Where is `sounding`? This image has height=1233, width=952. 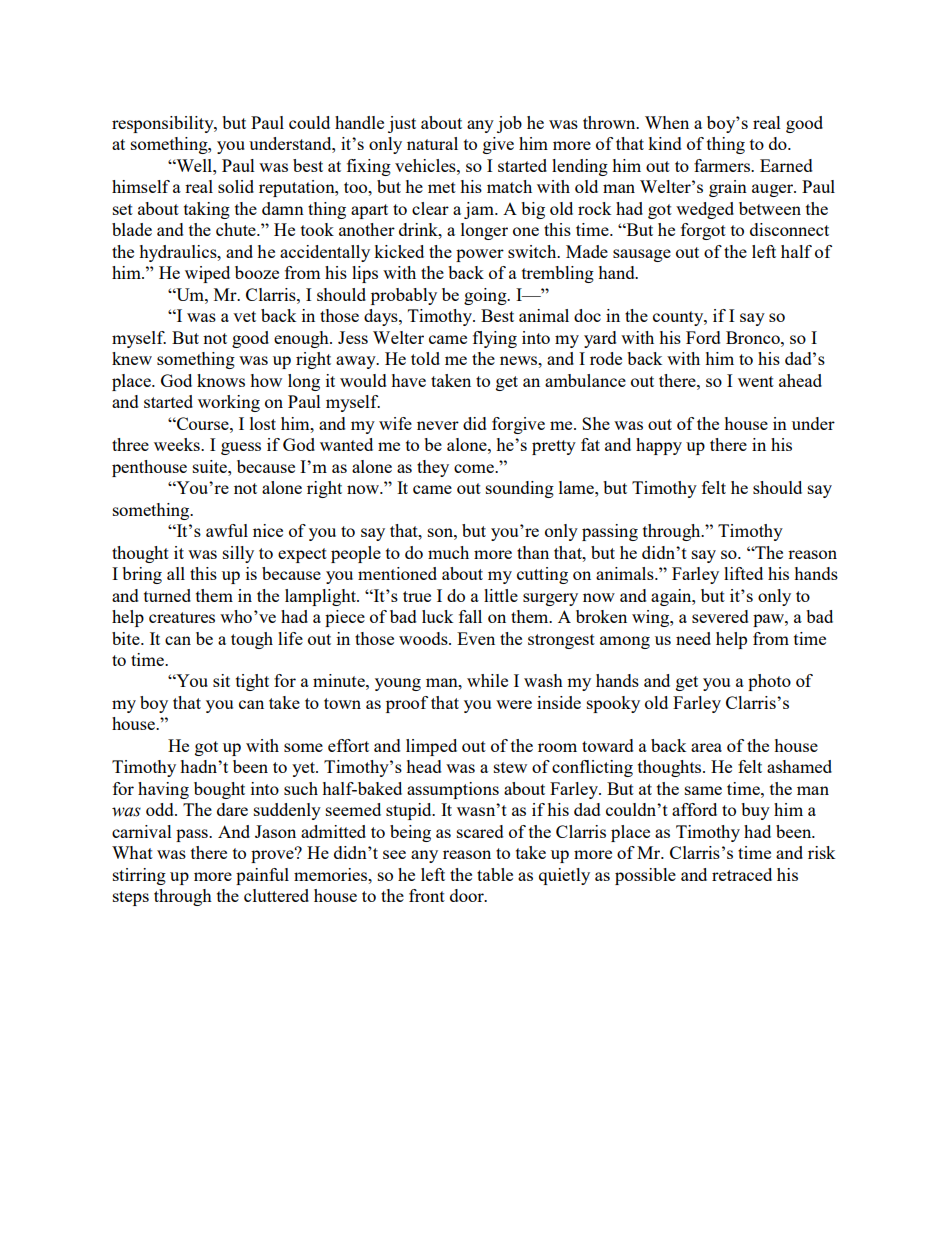
sounding is located at coordinates (520, 489).
